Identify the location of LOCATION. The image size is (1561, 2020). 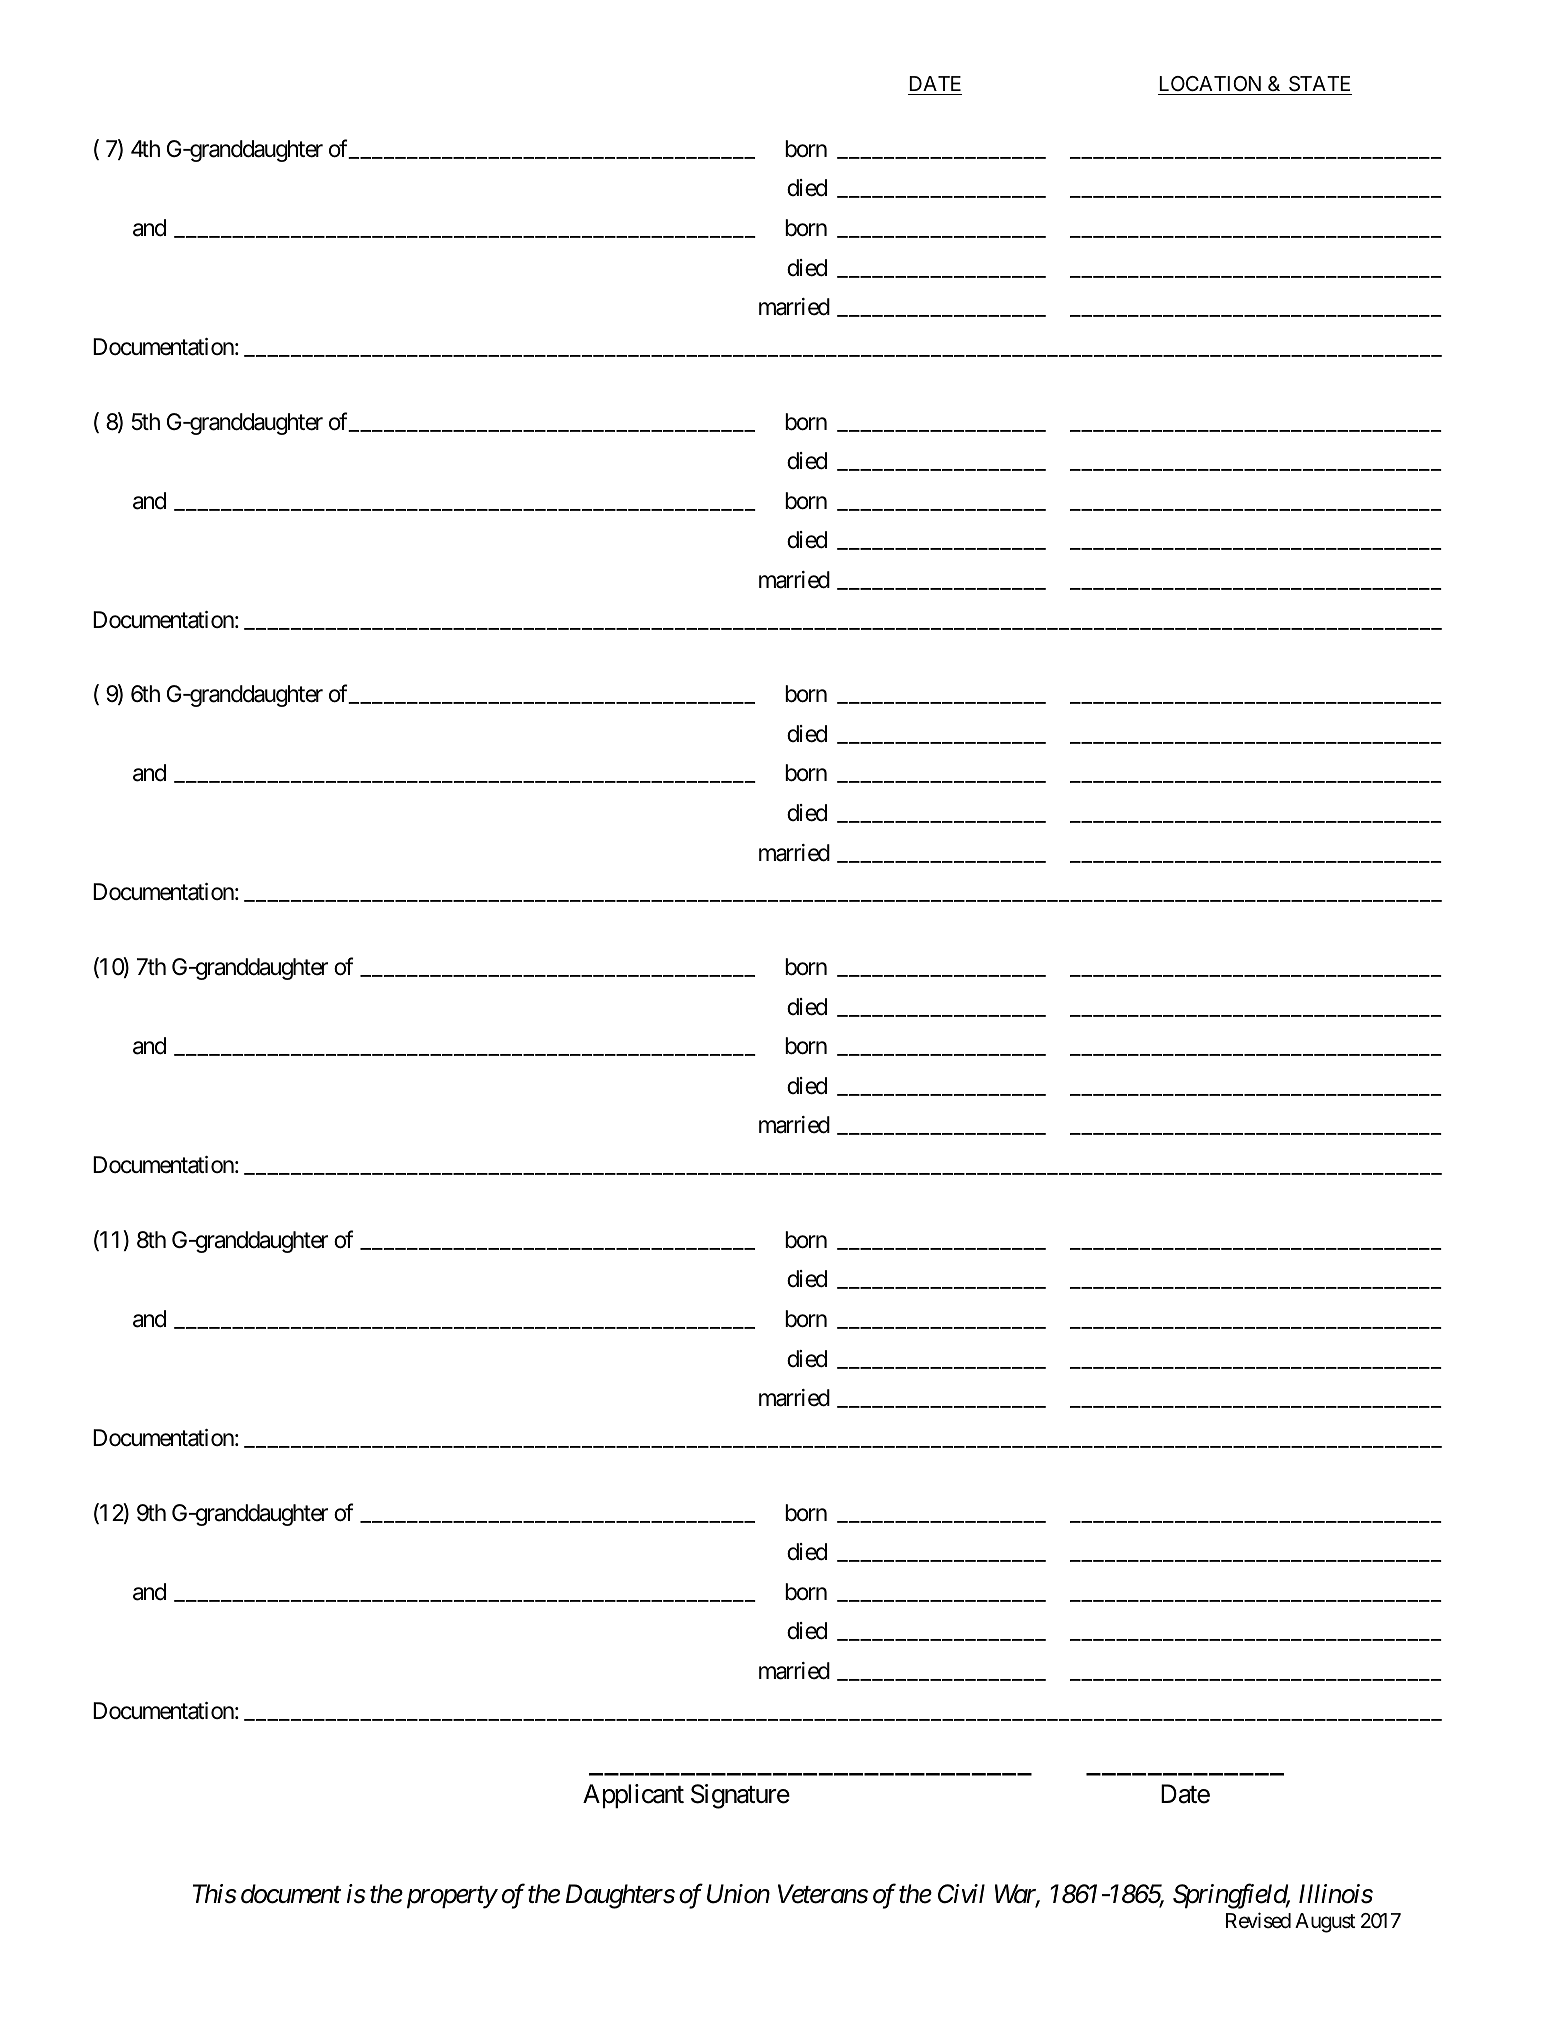
(1211, 85).
